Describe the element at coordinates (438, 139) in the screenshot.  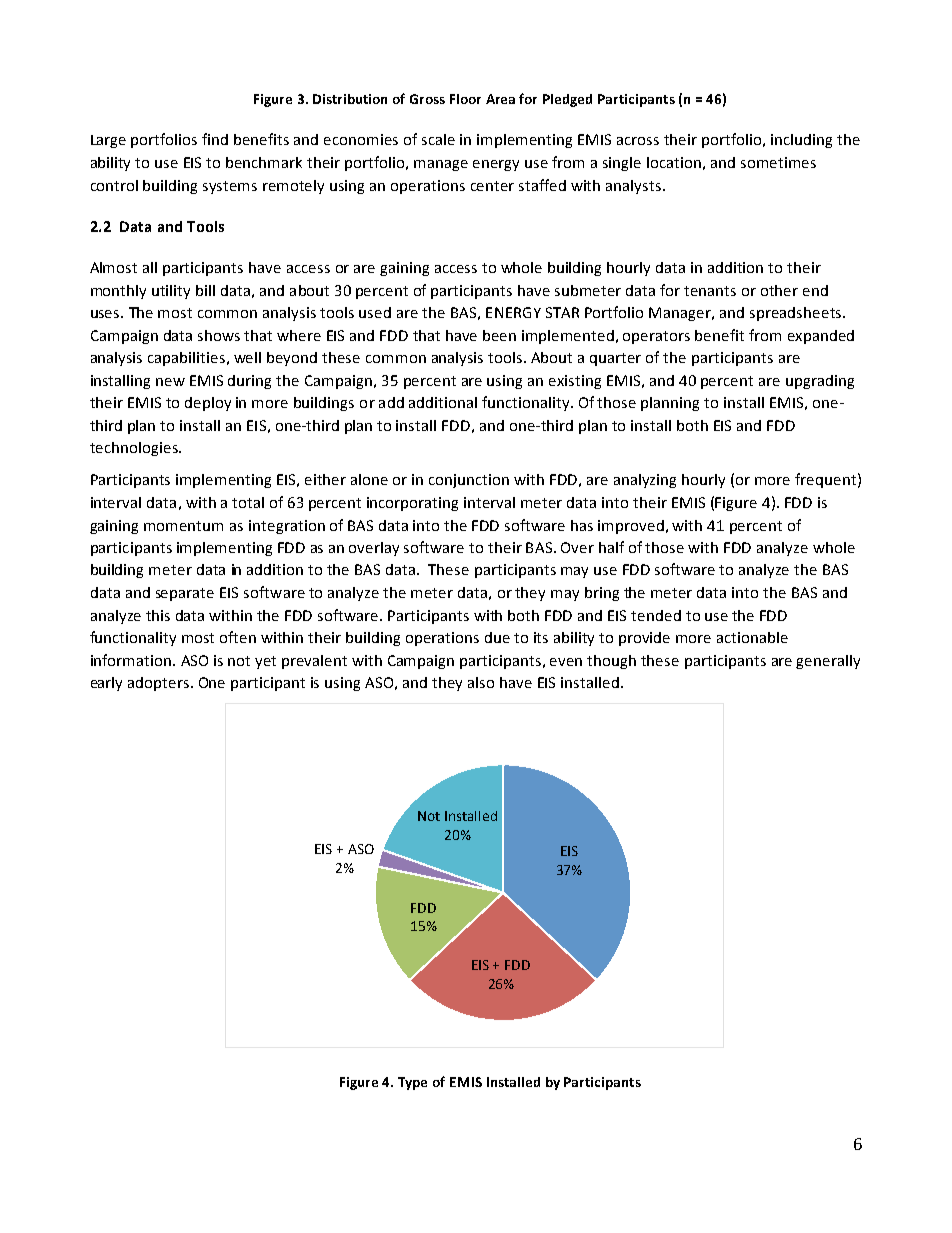
I see `scale` at that location.
